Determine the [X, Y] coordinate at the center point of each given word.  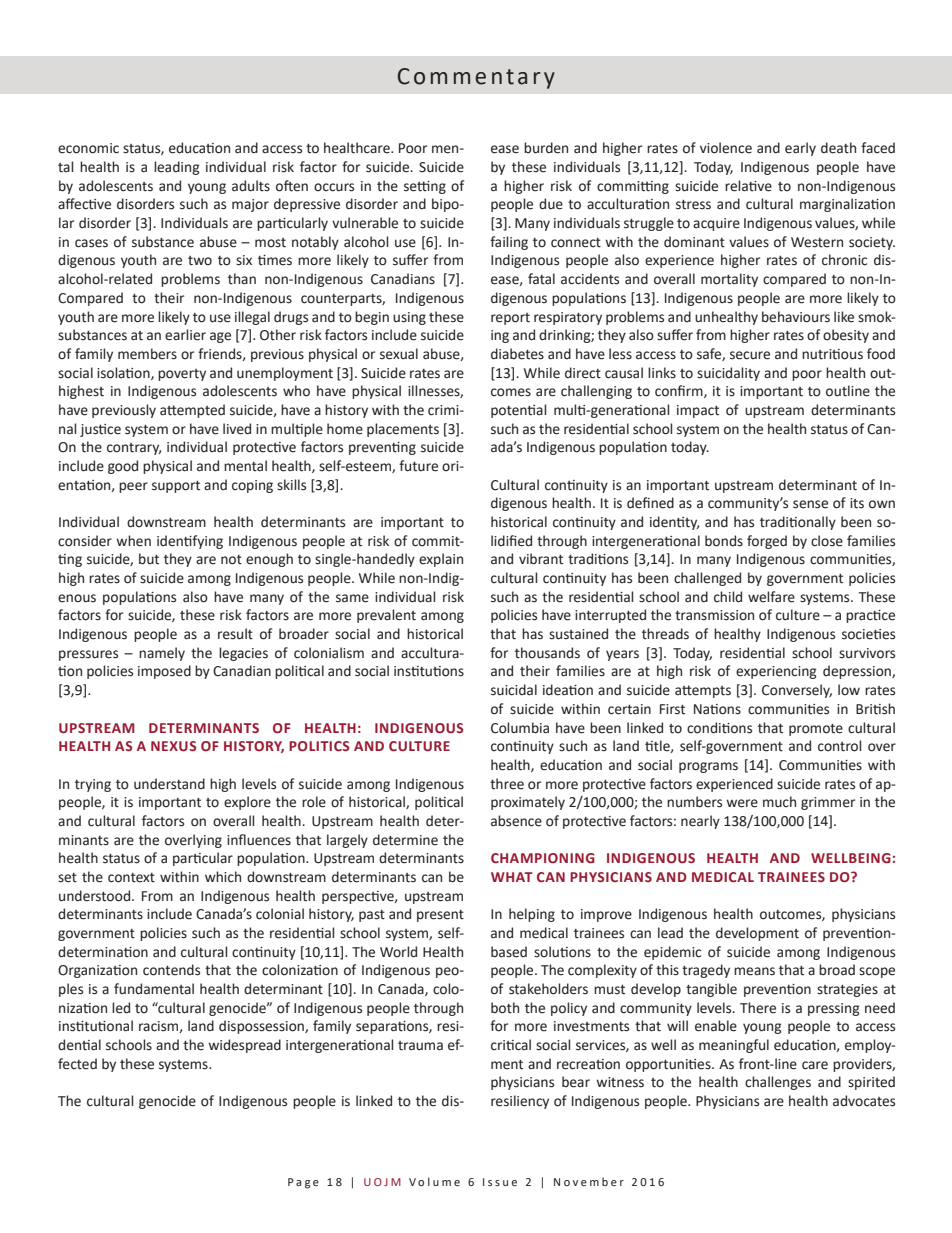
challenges [778, 1083]
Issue [500, 1182]
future [418, 466]
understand [169, 784]
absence [516, 821]
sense [810, 504]
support [176, 487]
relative [748, 186]
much [779, 801]
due [551, 204]
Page [303, 1183]
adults [251, 186]
